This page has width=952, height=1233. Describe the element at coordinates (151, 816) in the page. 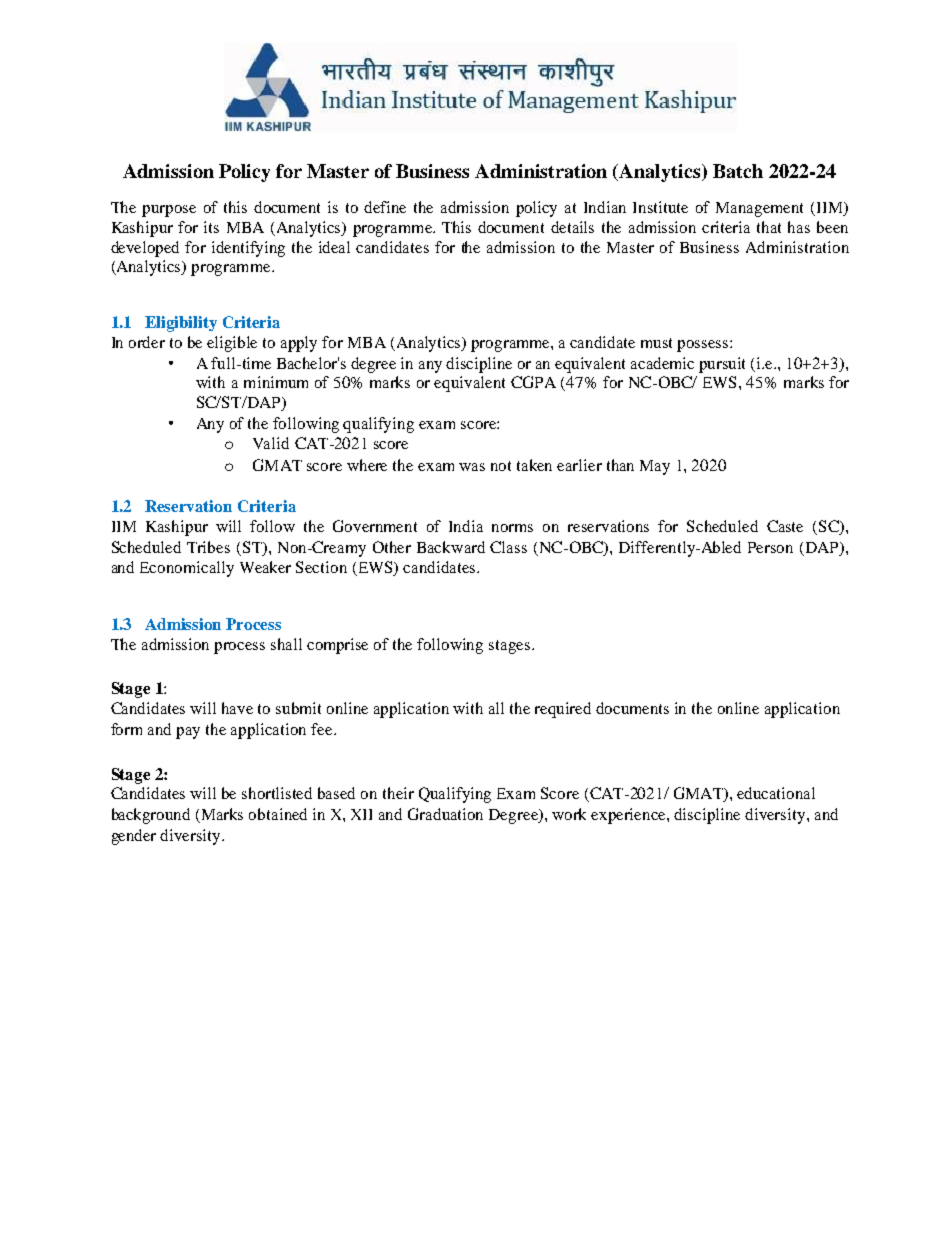

I see `background` at that location.
